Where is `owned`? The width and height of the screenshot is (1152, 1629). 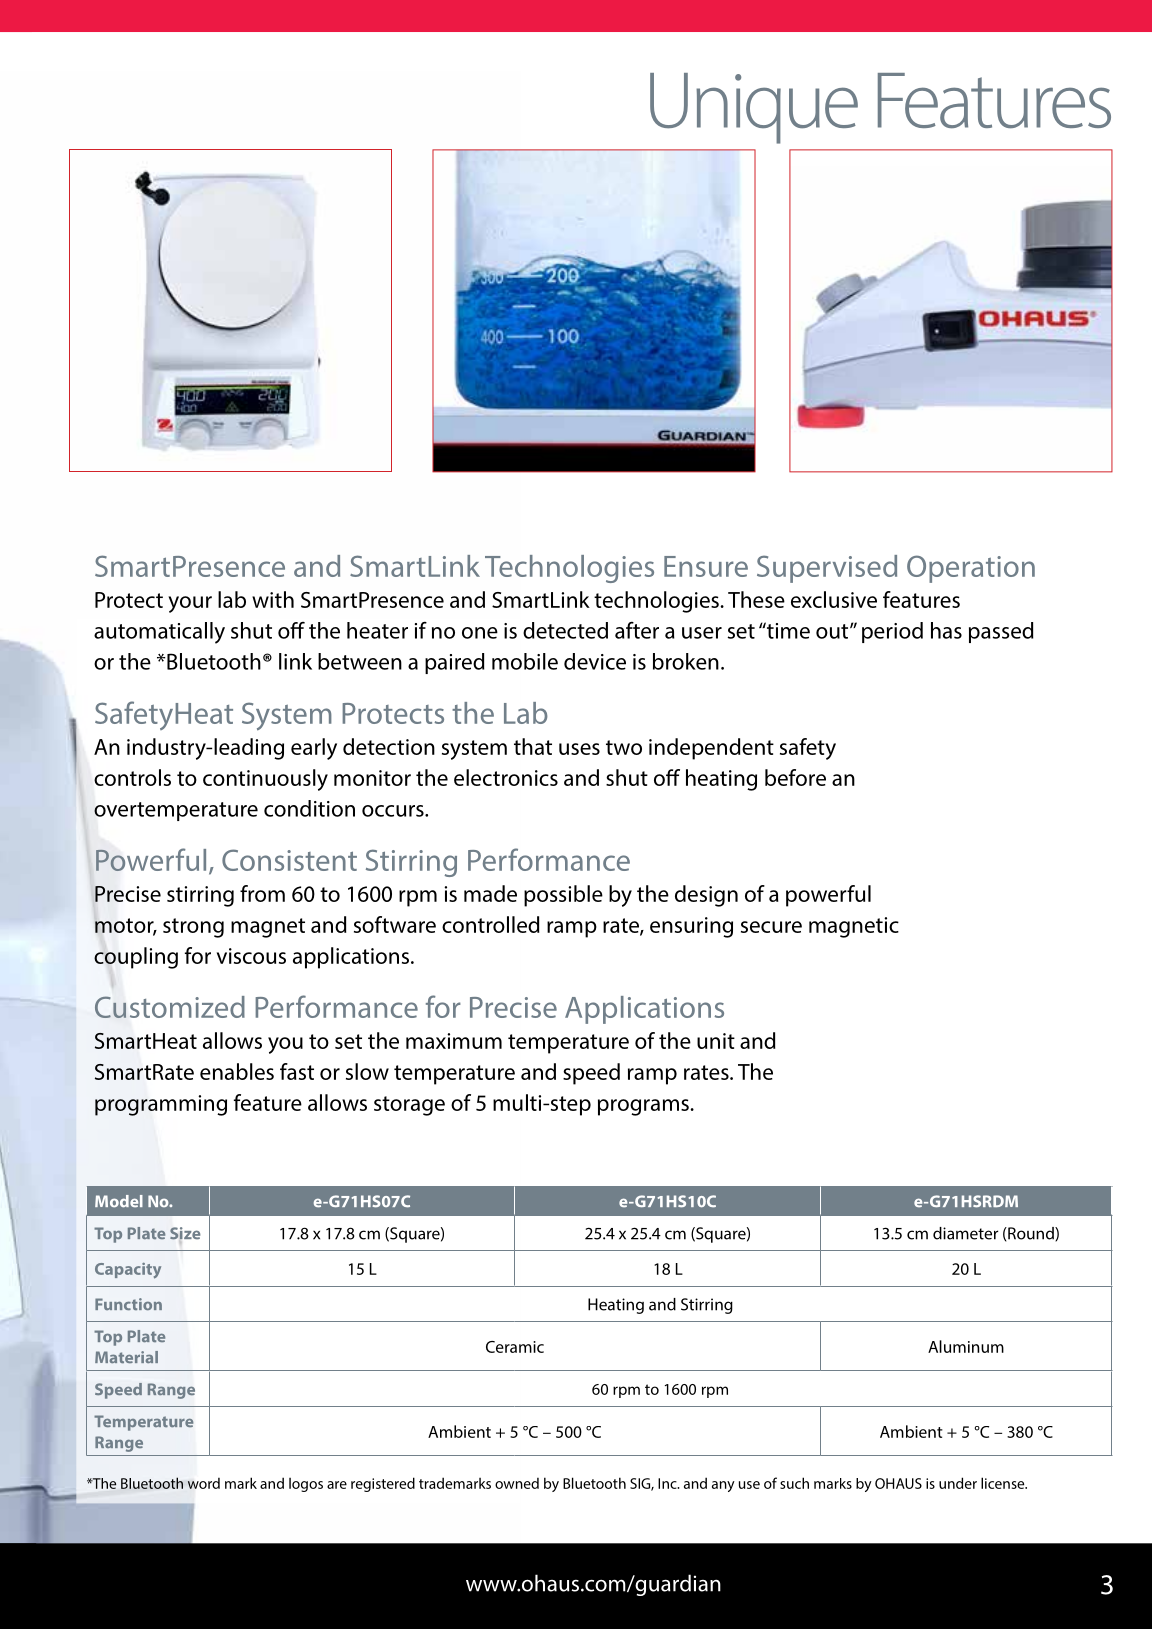
owned is located at coordinates (517, 1483).
